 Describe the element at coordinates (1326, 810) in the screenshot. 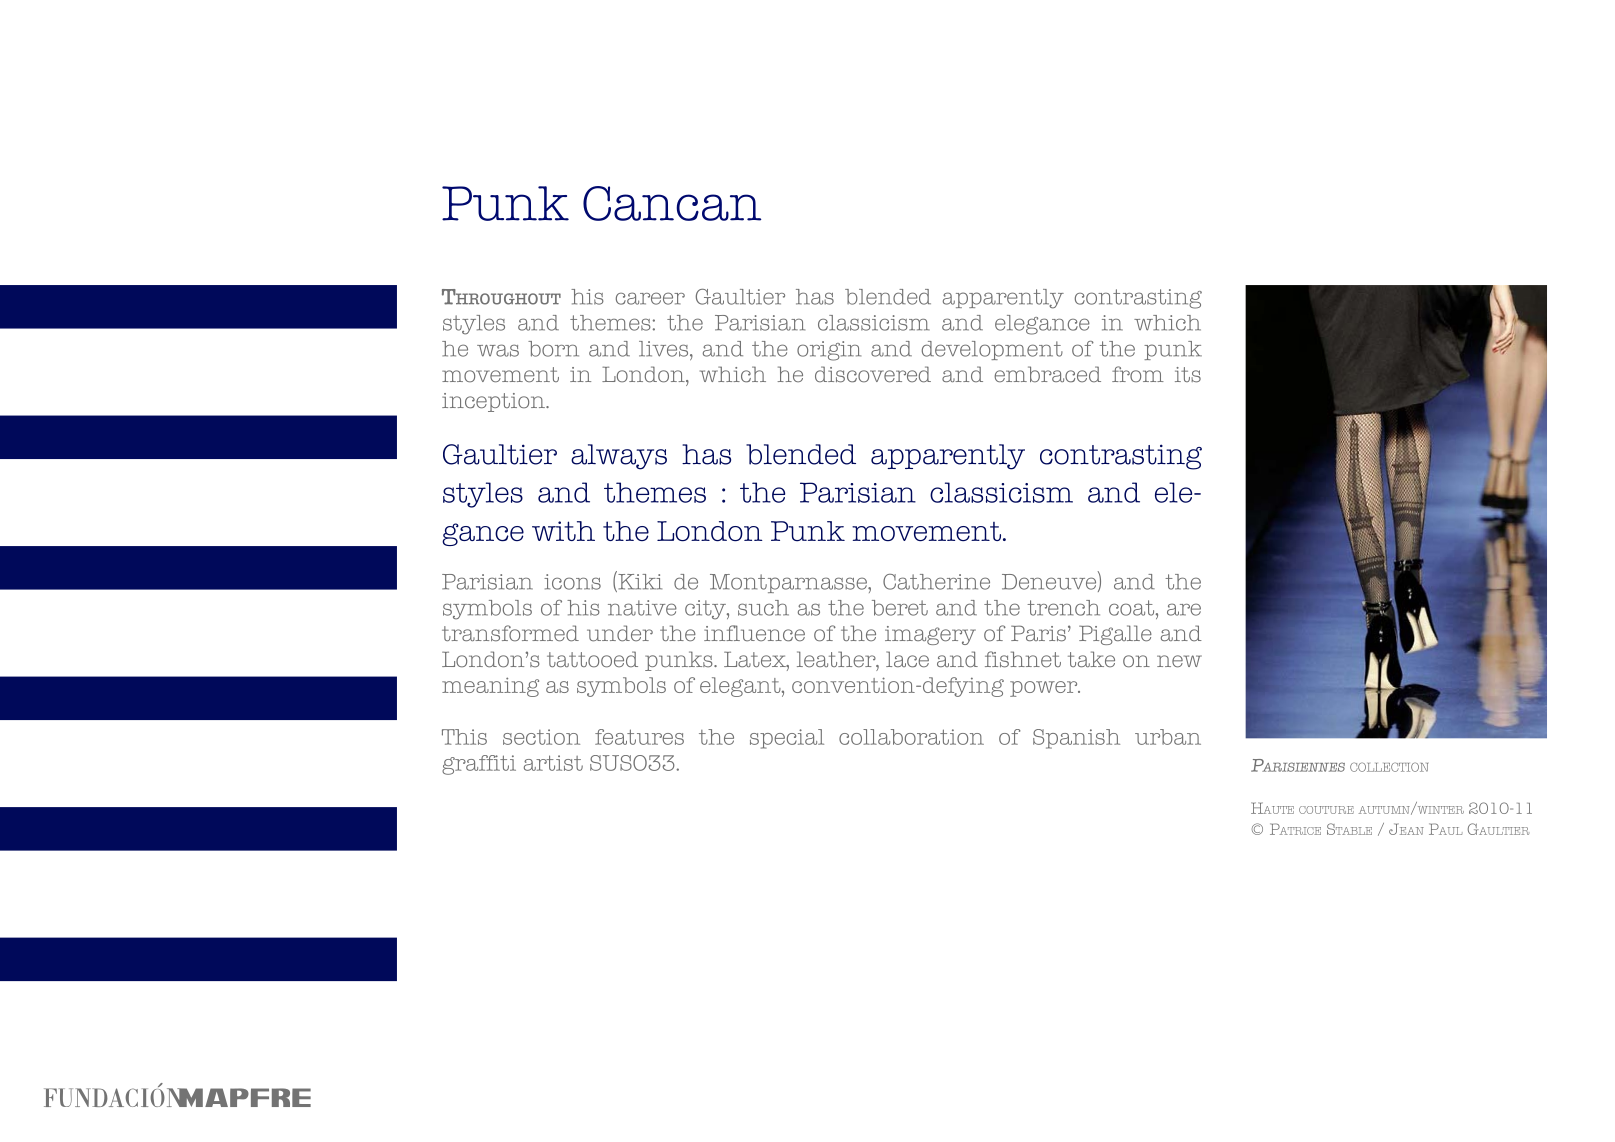

I see `couture` at that location.
